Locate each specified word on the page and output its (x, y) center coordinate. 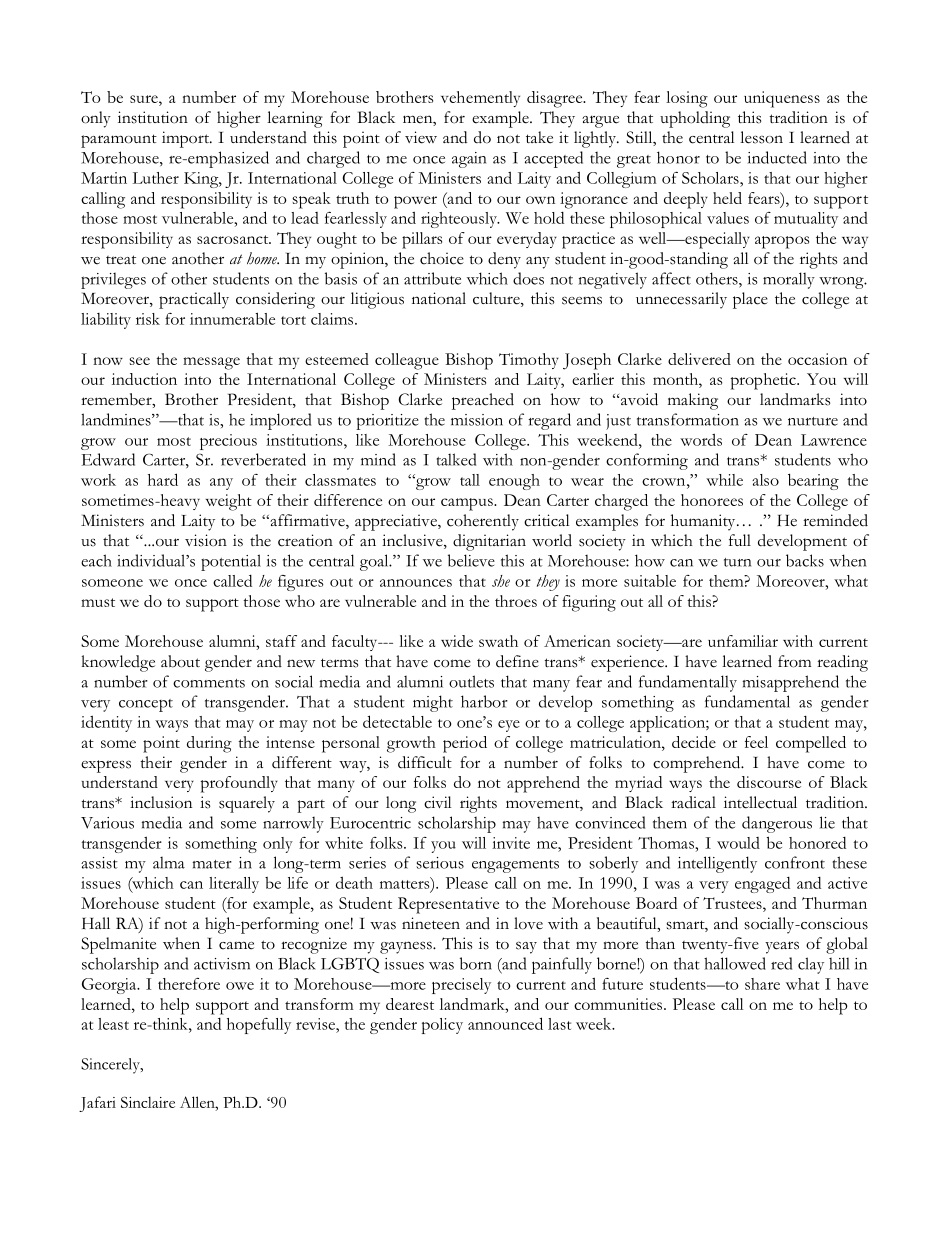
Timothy (529, 361)
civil (437, 802)
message (211, 363)
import (186, 139)
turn (737, 562)
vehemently (480, 99)
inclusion (161, 802)
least (113, 1024)
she (501, 581)
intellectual (760, 802)
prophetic (764, 381)
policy (442, 1026)
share (762, 984)
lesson (761, 137)
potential (231, 562)
